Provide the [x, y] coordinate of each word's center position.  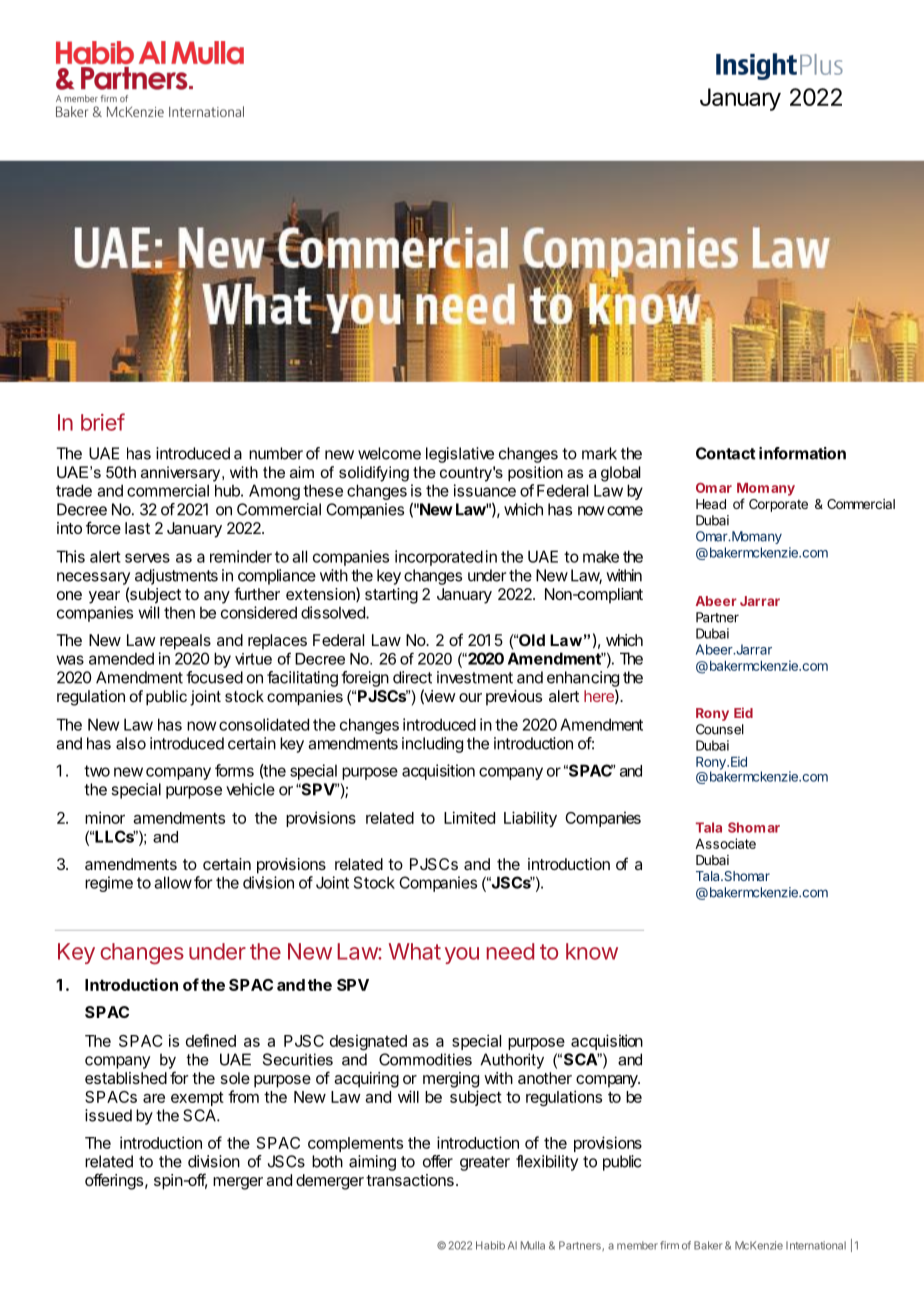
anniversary [182, 474]
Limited [469, 817]
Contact [726, 453]
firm [669, 1245]
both [327, 1161]
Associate [725, 843]
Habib [490, 1245]
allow [173, 882]
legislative [460, 455]
